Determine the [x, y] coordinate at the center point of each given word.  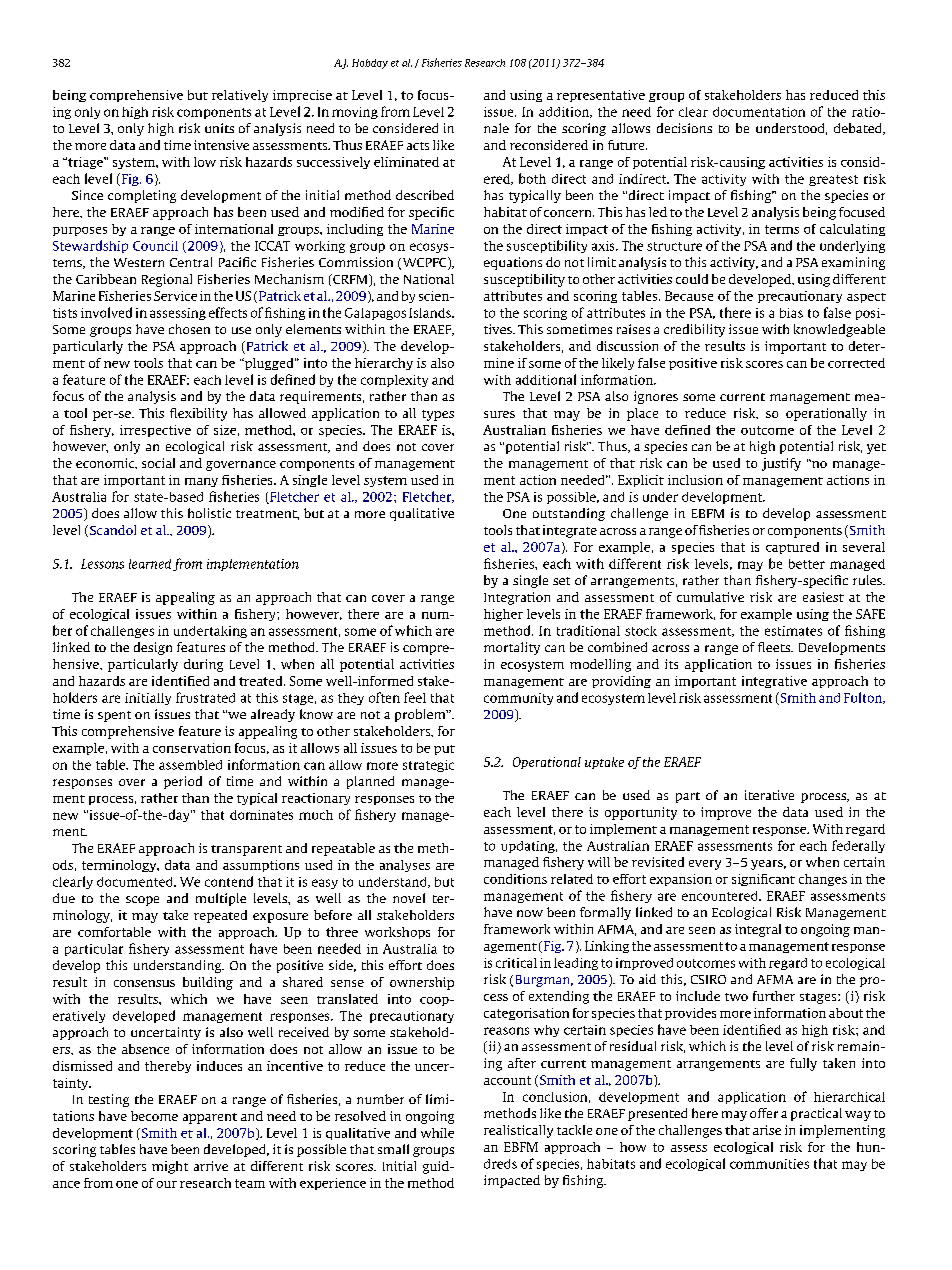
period [183, 782]
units [219, 128]
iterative [769, 795]
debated [859, 129]
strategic [428, 766]
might [170, 1167]
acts [418, 146]
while [437, 1133]
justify [781, 464]
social [158, 463]
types [438, 415]
